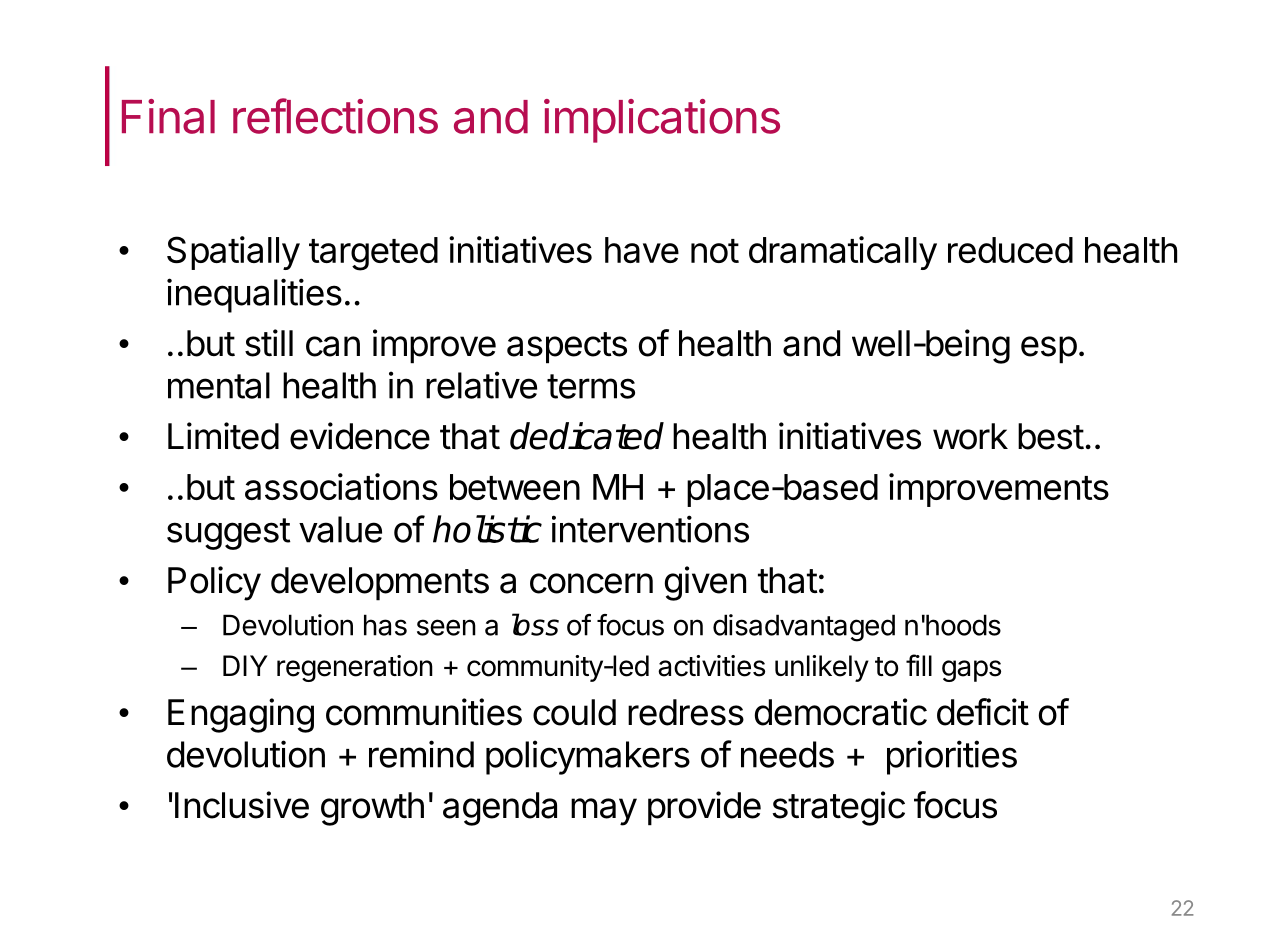 The height and width of the screenshot is (952, 1270). What do you see at coordinates (1010, 250) in the screenshot?
I see `reduced` at bounding box center [1010, 250].
